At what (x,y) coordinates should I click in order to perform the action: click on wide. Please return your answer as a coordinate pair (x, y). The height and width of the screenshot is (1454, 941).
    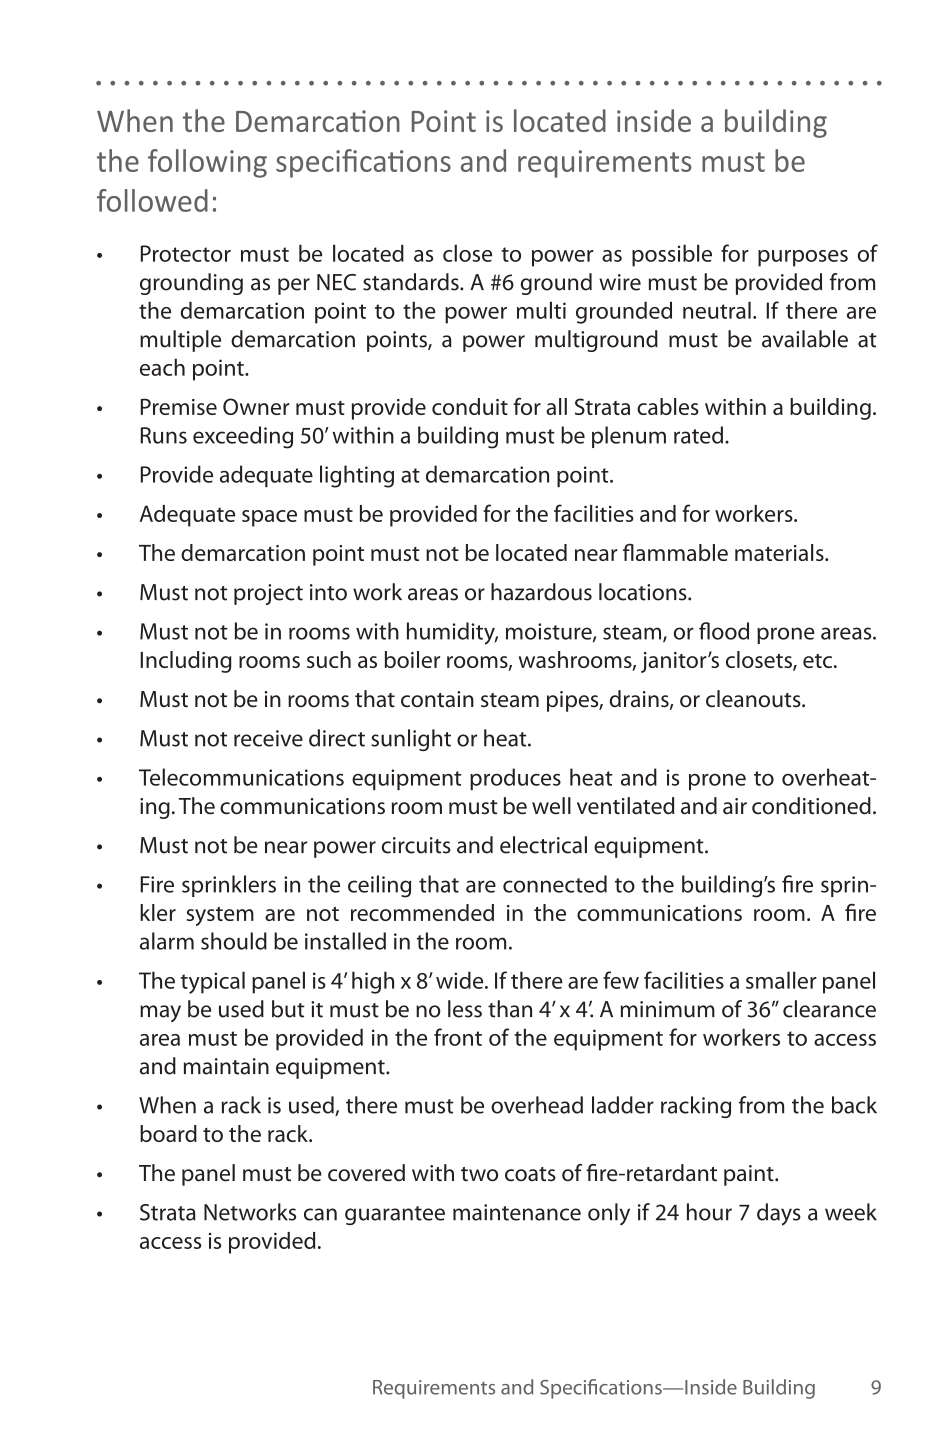
    Looking at the image, I should click on (461, 980).
